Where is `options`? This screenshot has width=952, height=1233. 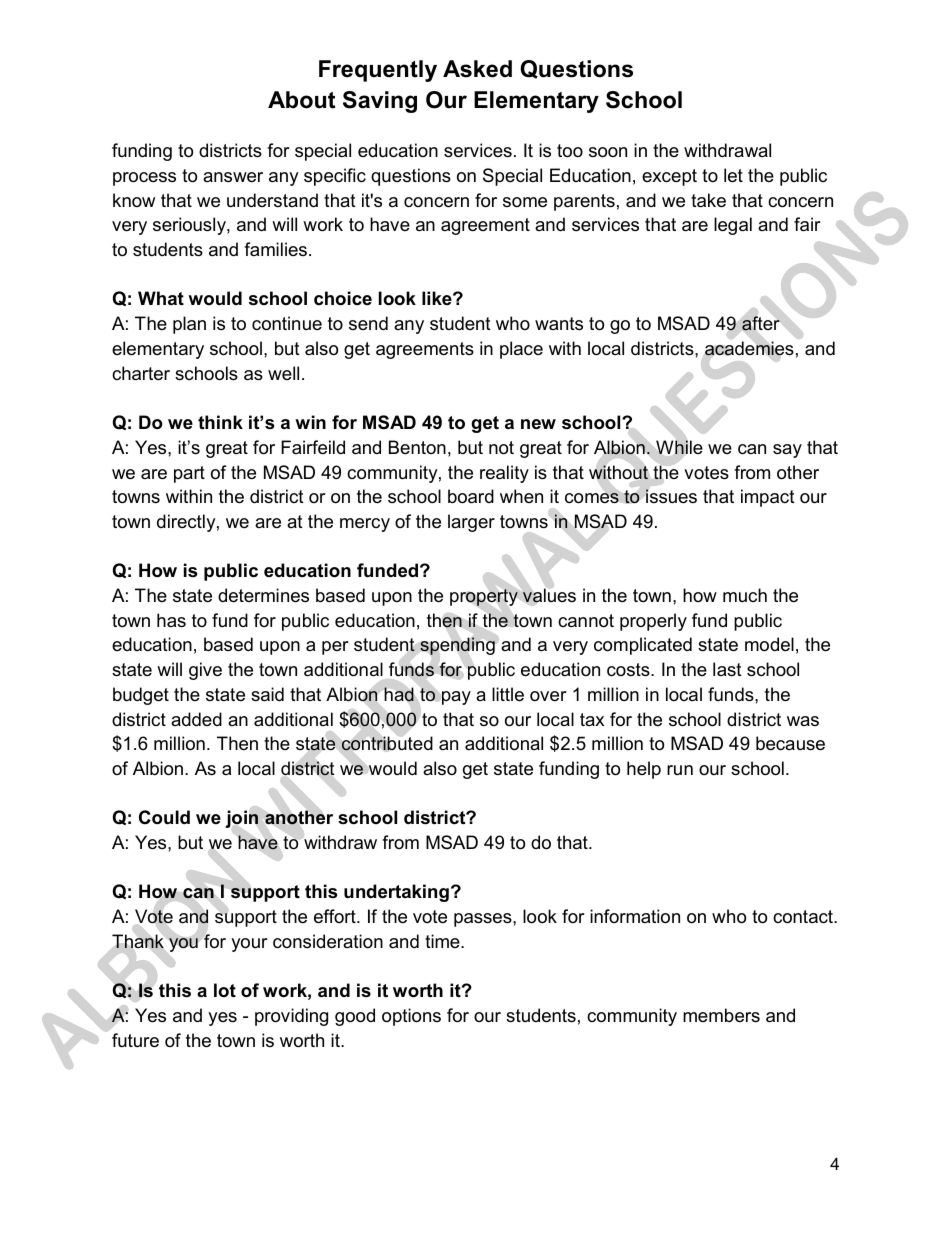 options is located at coordinates (411, 1017).
